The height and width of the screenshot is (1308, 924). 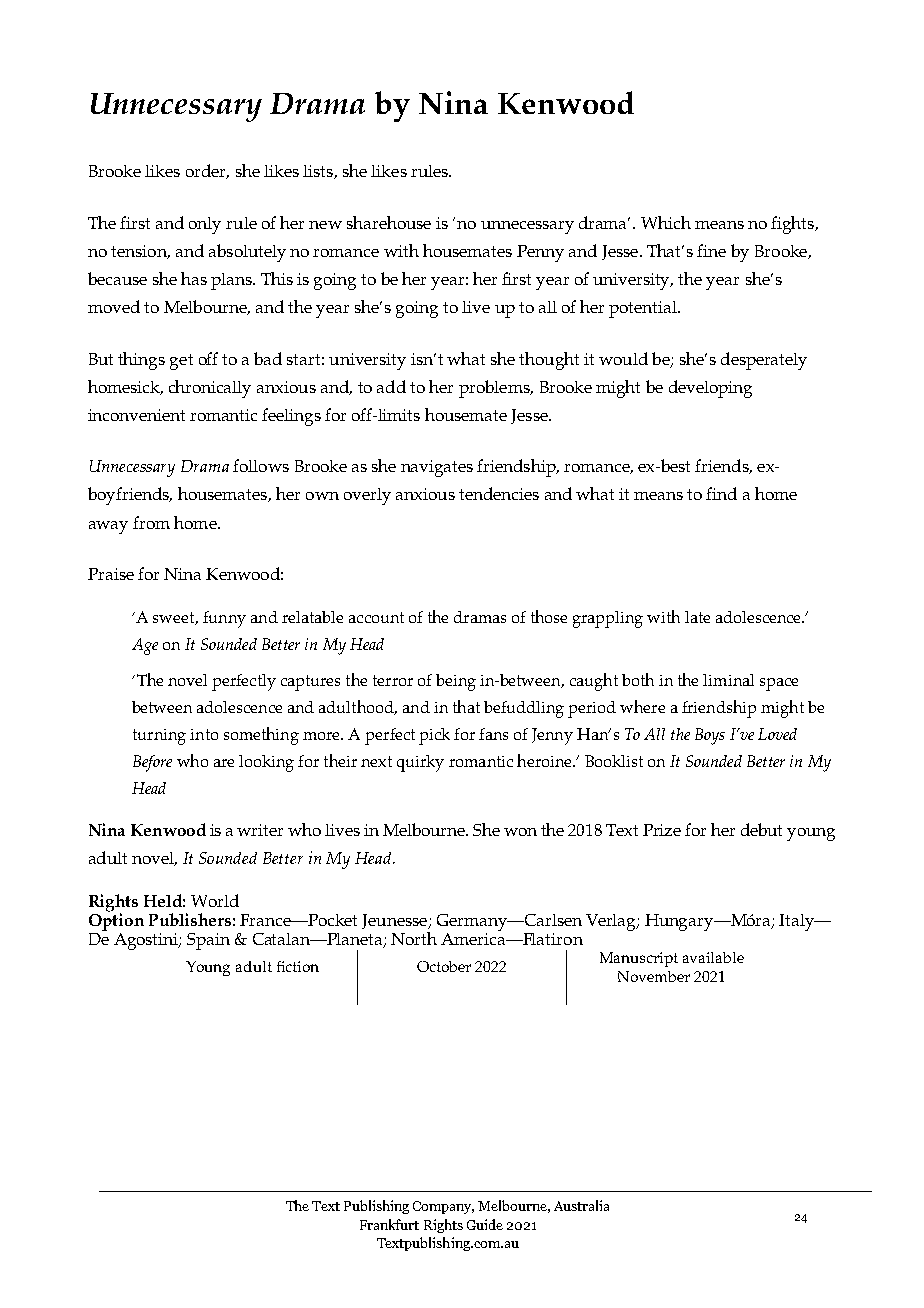 What do you see at coordinates (151, 522) in the screenshot?
I see `from` at bounding box center [151, 522].
